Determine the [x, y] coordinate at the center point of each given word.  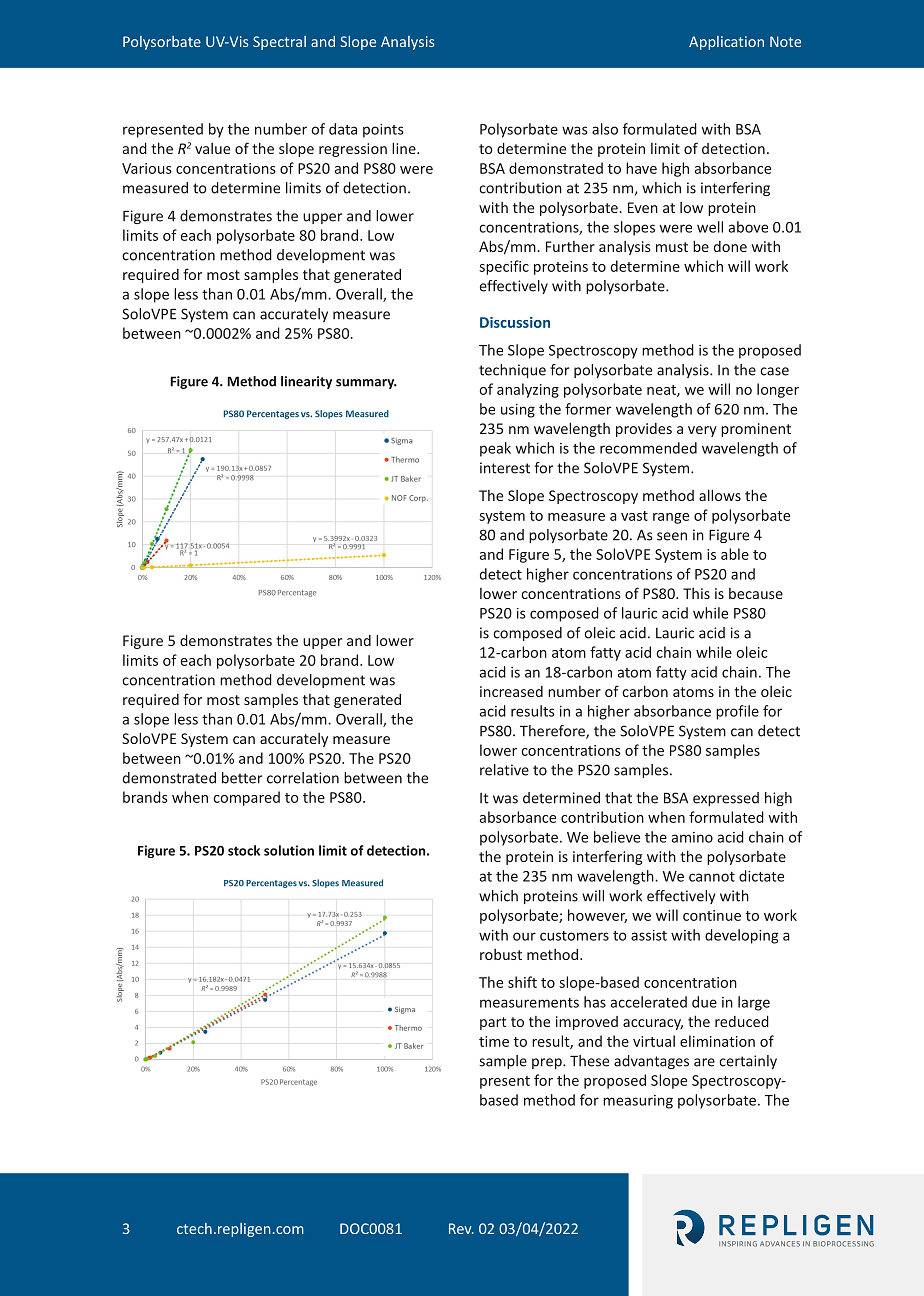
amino [692, 837]
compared [246, 798]
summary [366, 384]
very [702, 431]
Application [726, 43]
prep [548, 1063]
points [383, 131]
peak [495, 449]
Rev [461, 1228]
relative [504, 770]
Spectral [279, 43]
